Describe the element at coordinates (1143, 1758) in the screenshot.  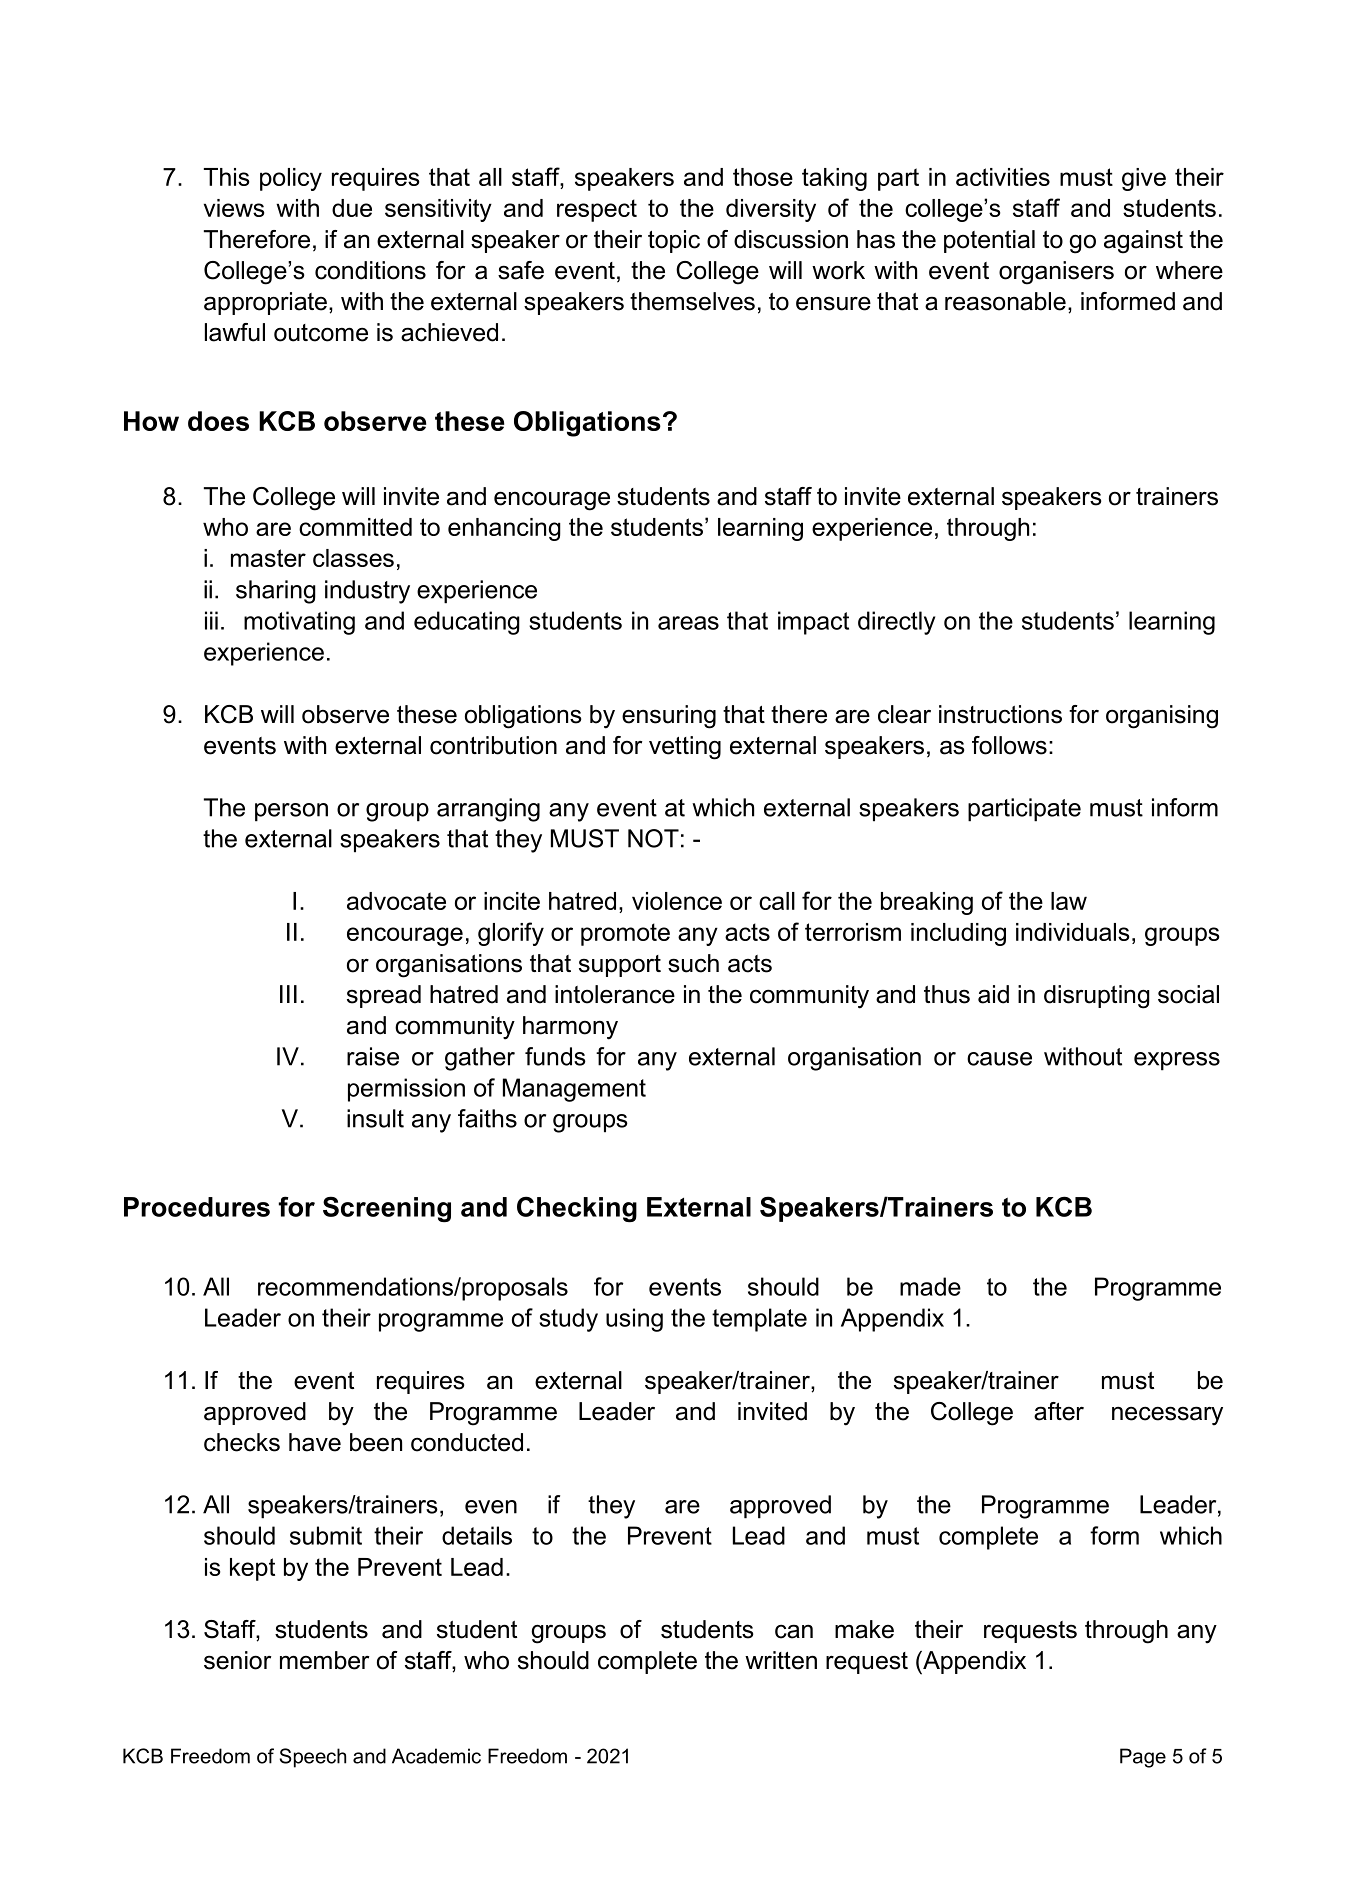
I see `Page` at that location.
